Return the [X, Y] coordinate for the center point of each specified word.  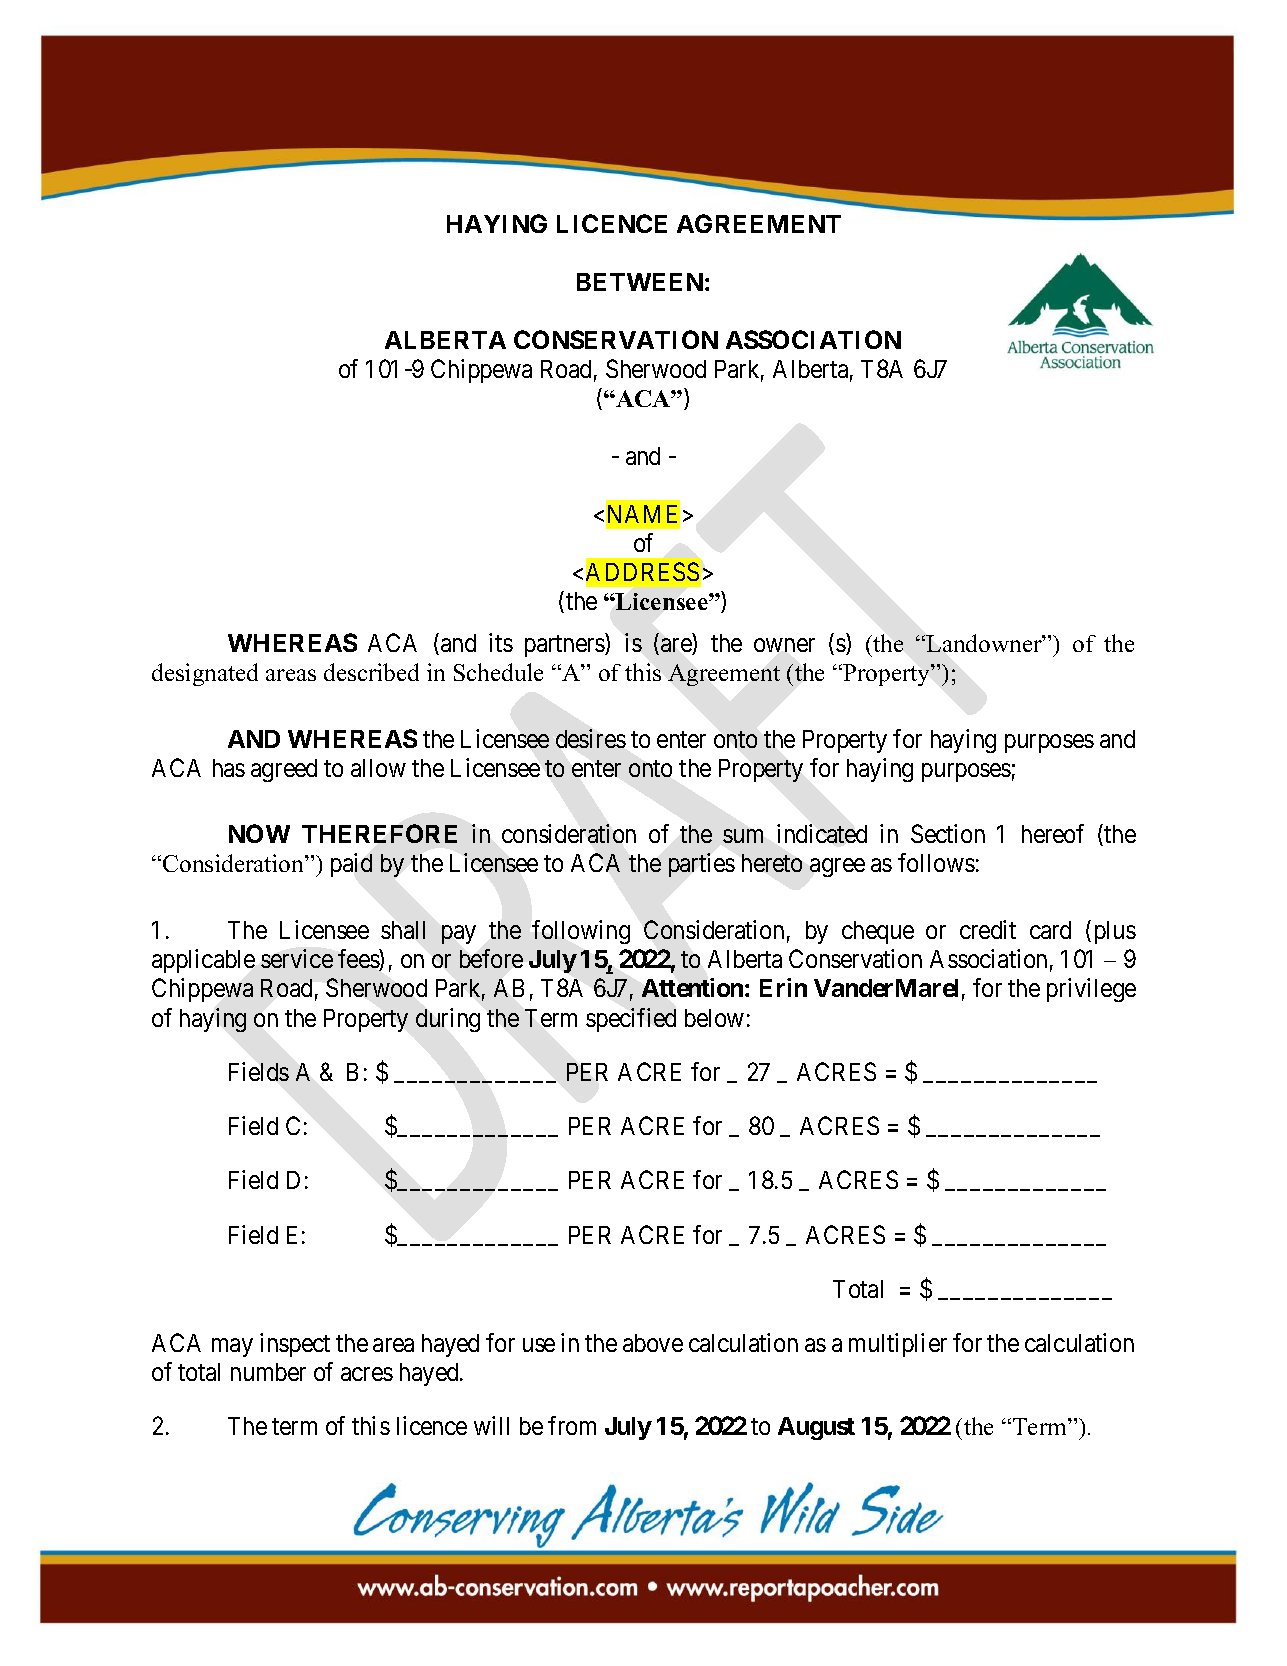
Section [948, 833]
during [448, 1020]
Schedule [498, 672]
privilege [1091, 990]
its [501, 642]
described [371, 672]
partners [565, 646]
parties [702, 865]
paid [351, 865]
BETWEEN [640, 282]
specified [631, 1020]
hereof [1053, 833]
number [268, 1372]
